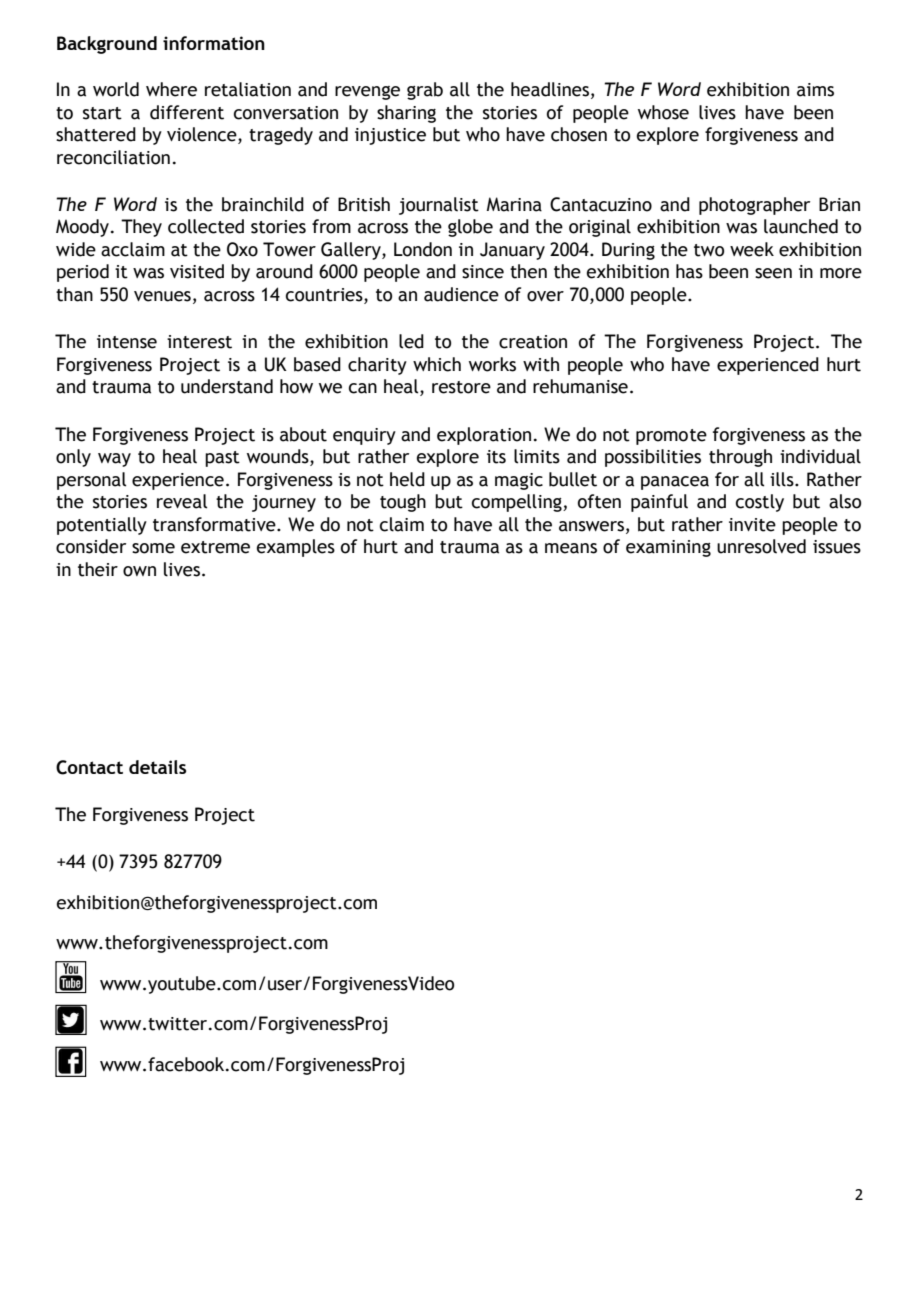  Describe the element at coordinates (752, 525) in the screenshot. I see `invite` at that location.
